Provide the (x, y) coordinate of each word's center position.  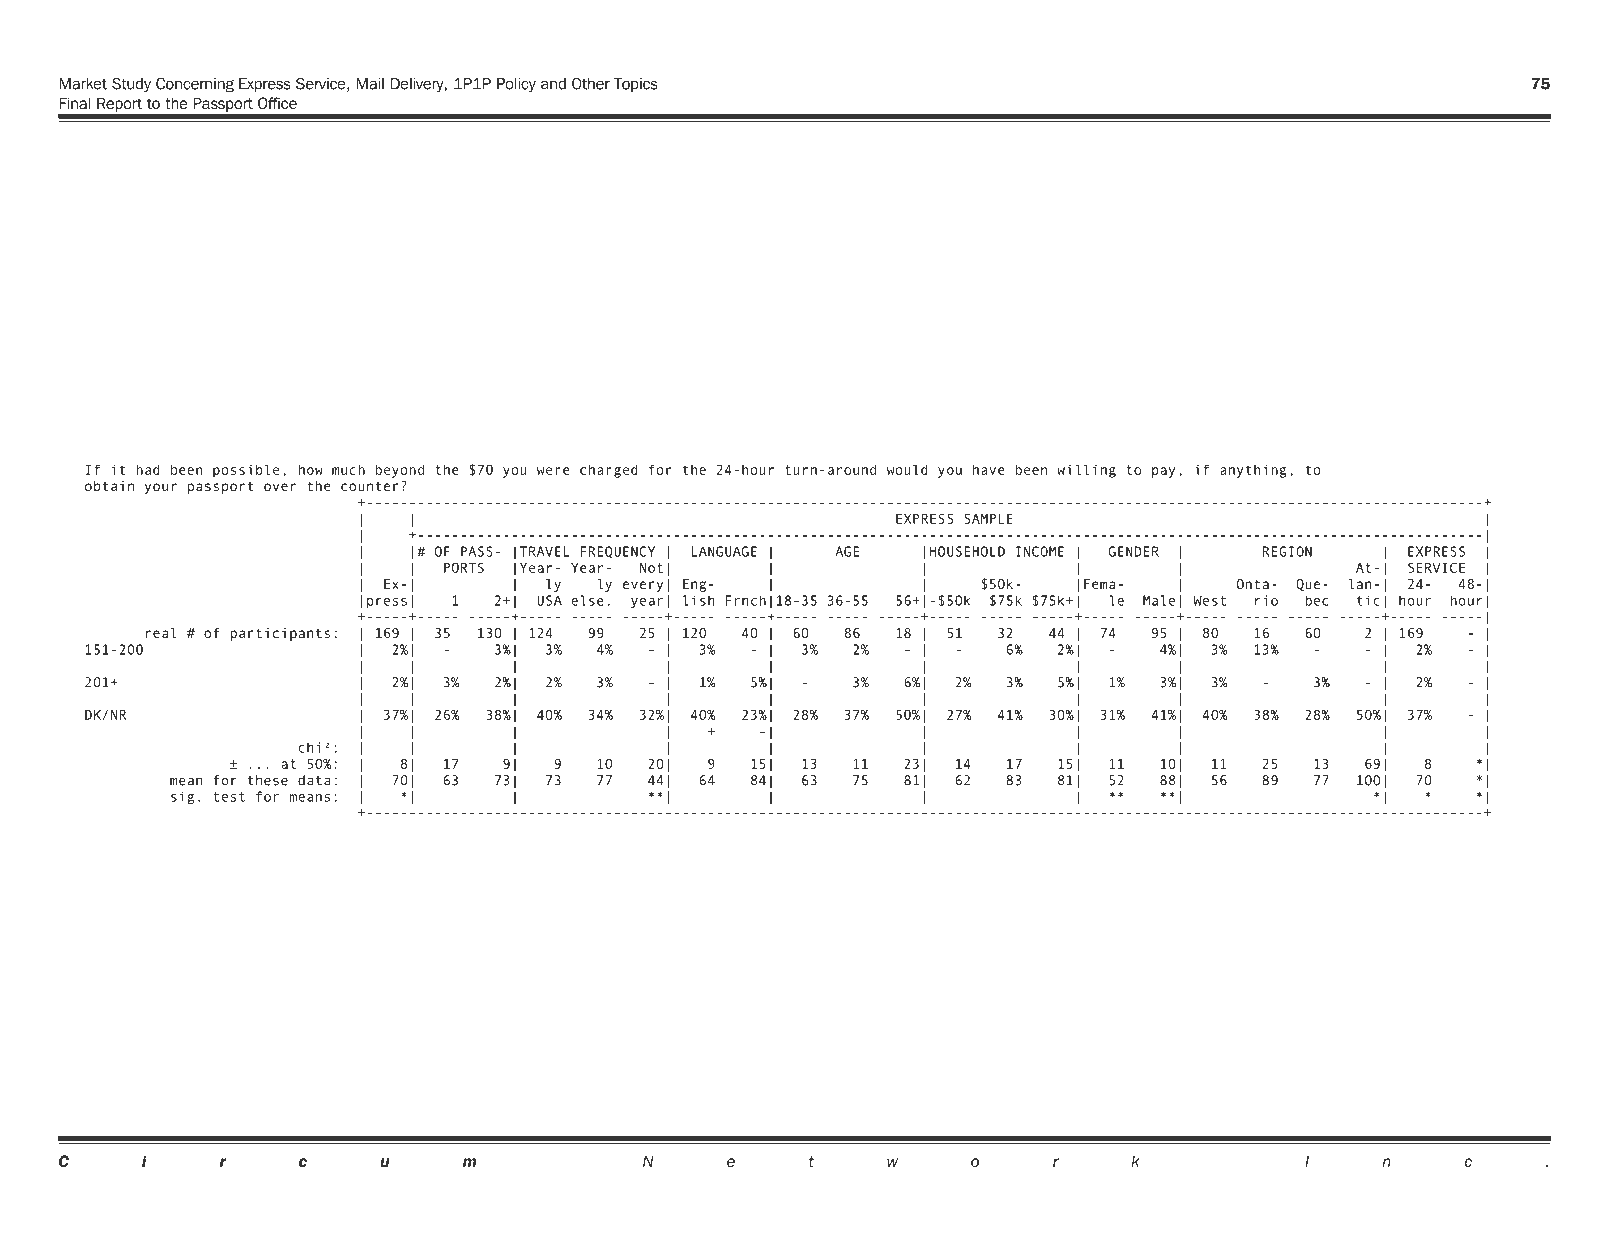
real (161, 633)
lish (698, 600)
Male (1159, 600)
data (314, 780)
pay (1163, 472)
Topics (636, 85)
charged (609, 471)
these (268, 780)
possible (246, 471)
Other (591, 83)
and (553, 84)
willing (1086, 471)
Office (277, 103)
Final (75, 103)
